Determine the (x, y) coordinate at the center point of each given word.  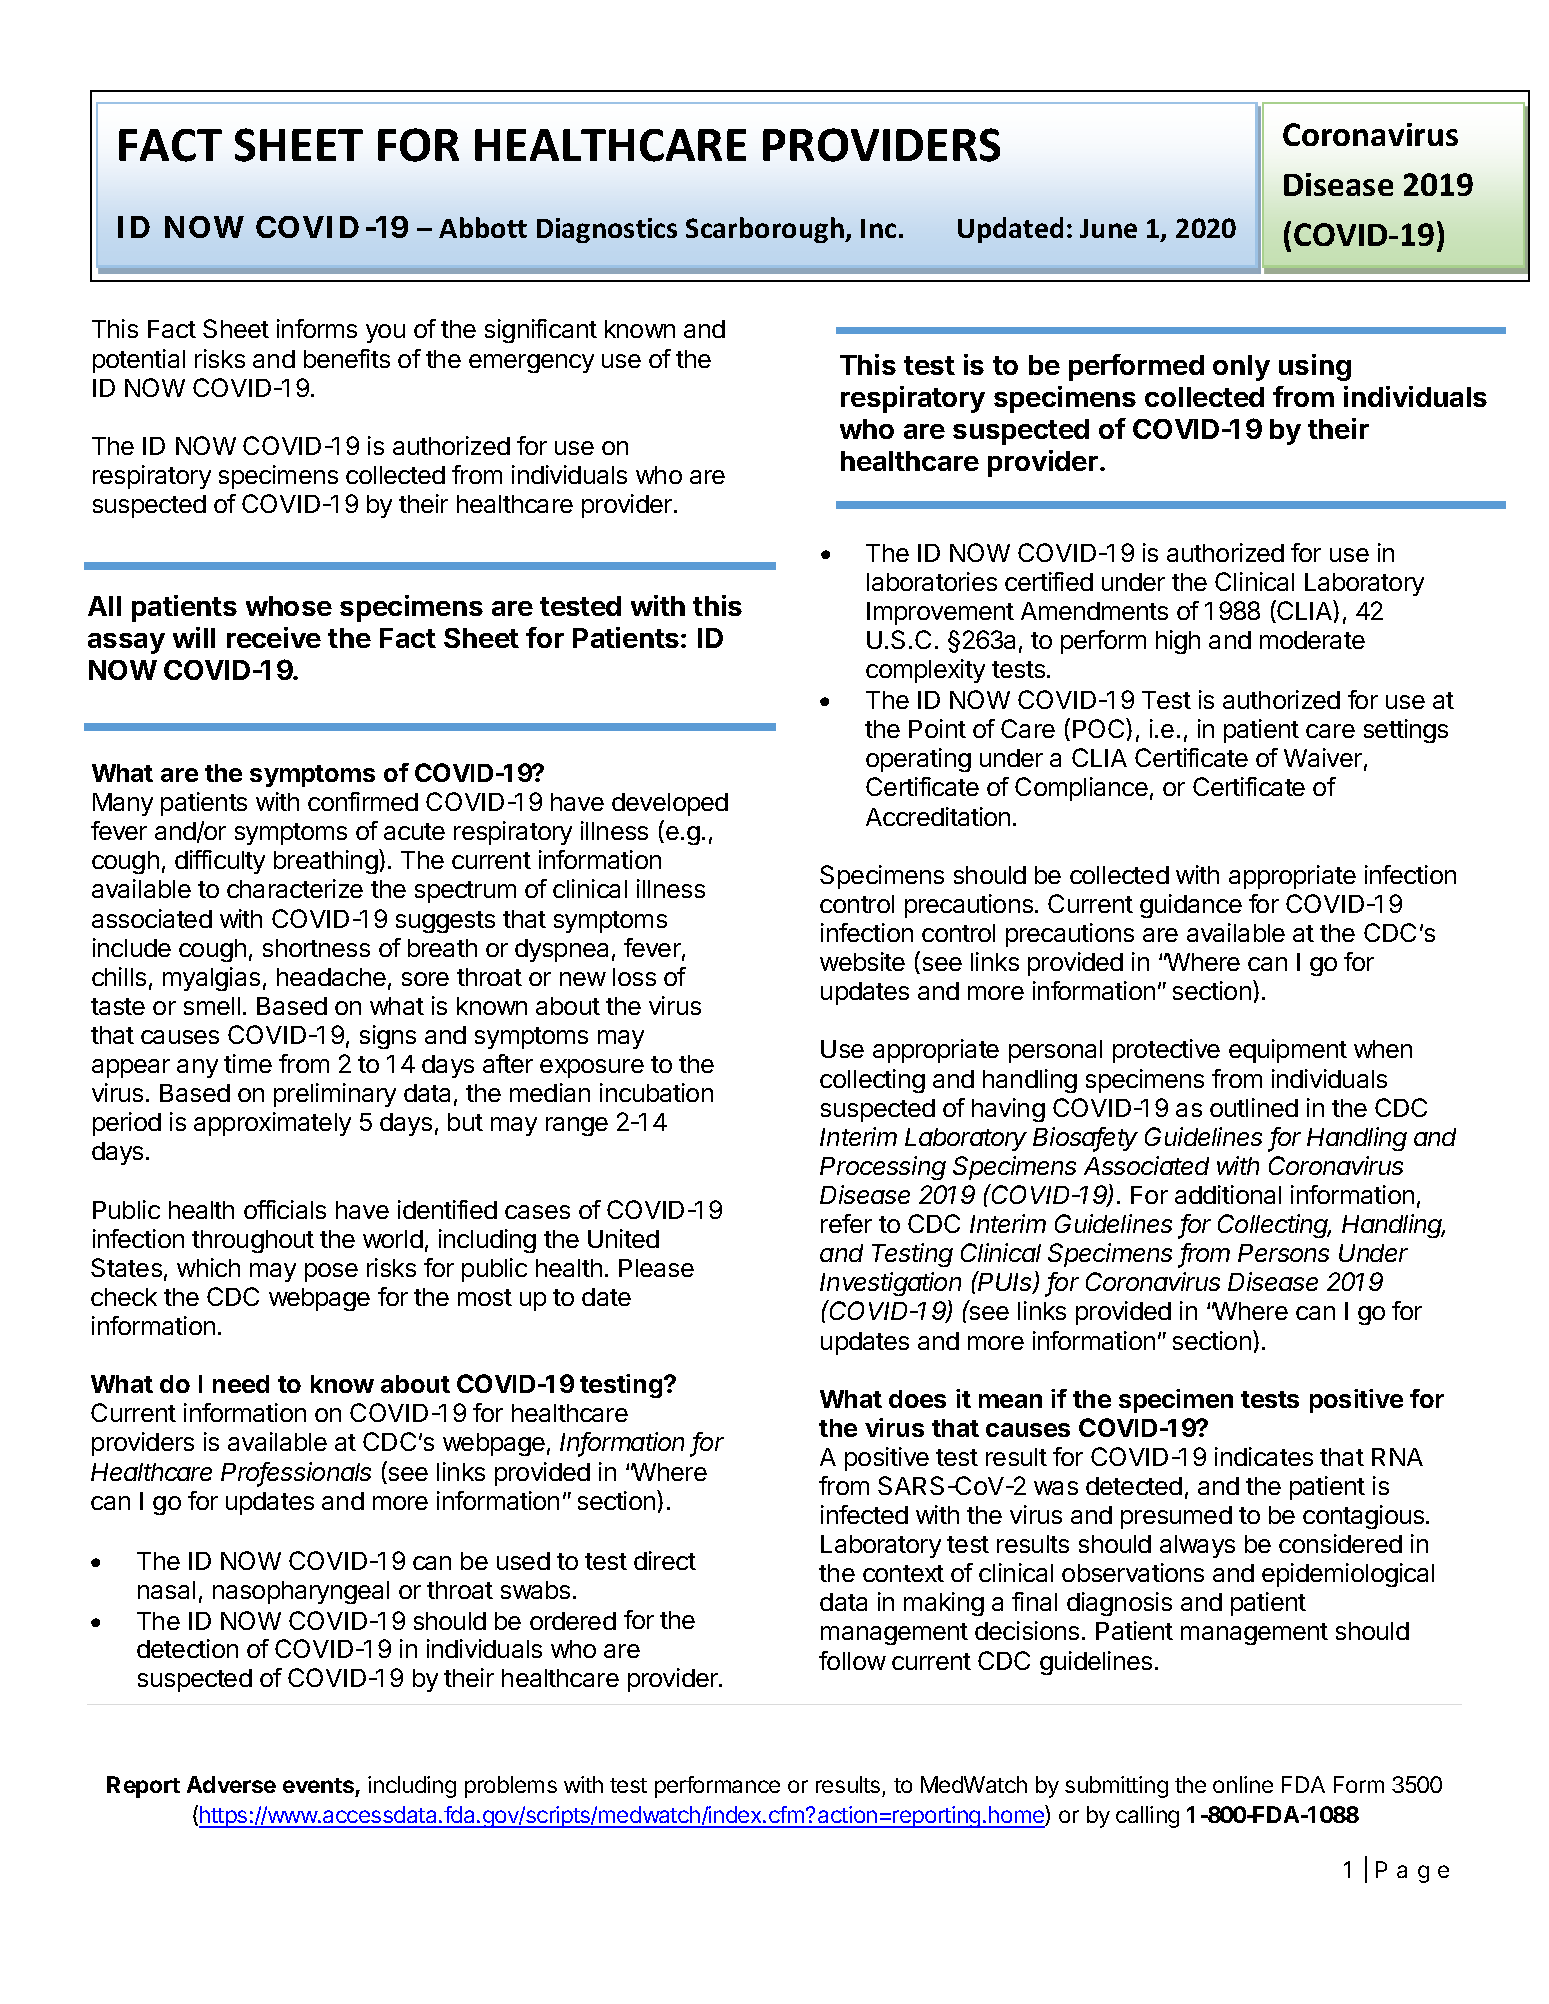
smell (212, 1006)
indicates (1264, 1456)
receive (274, 637)
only (1241, 368)
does (917, 1399)
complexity (925, 671)
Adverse (231, 1784)
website (862, 961)
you (385, 333)
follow (852, 1660)
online (1243, 1784)
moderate (1312, 640)
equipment (1288, 1051)
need (241, 1384)
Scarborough (766, 230)
